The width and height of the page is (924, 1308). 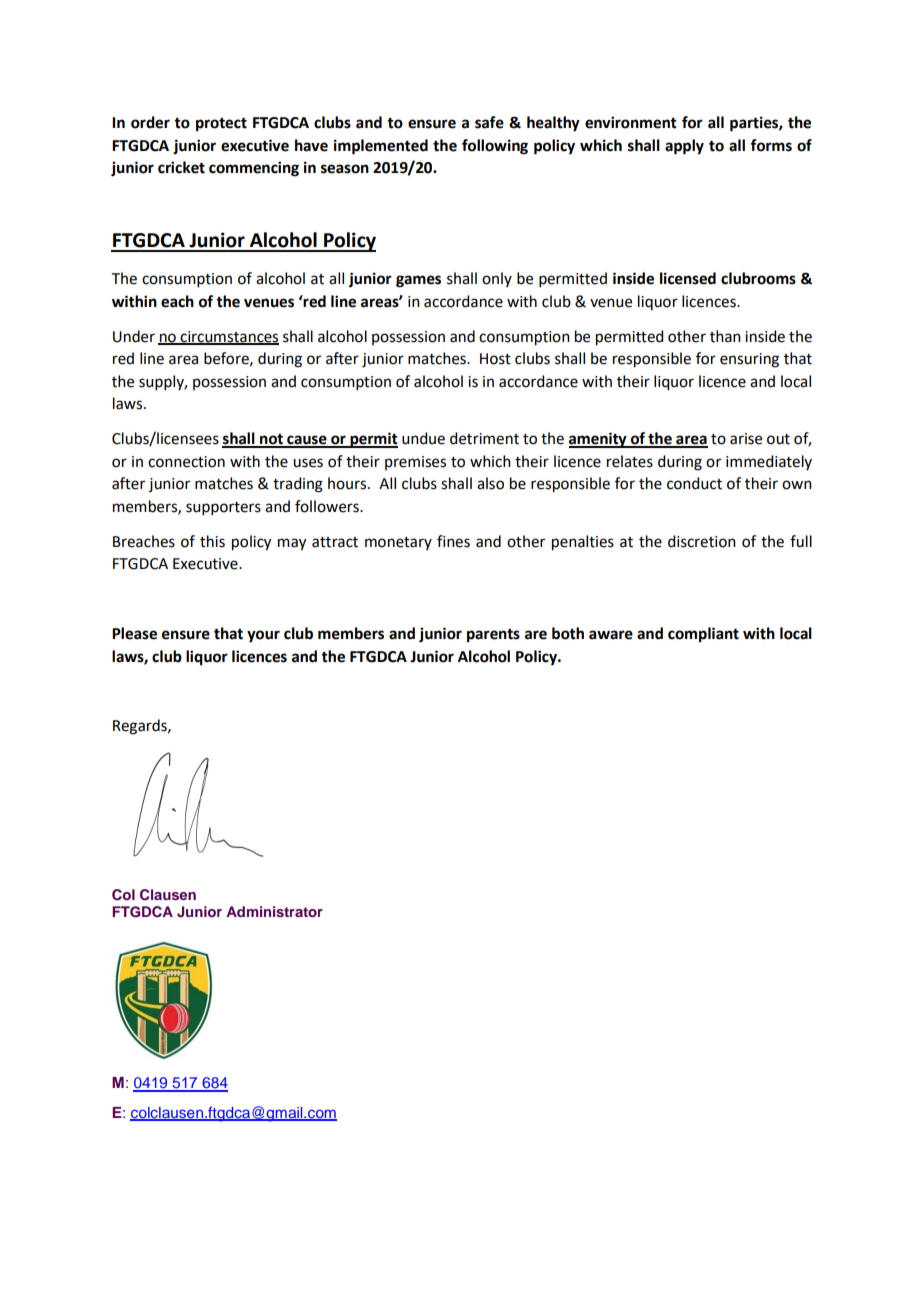 What do you see at coordinates (453, 541) in the page?
I see `fines` at bounding box center [453, 541].
